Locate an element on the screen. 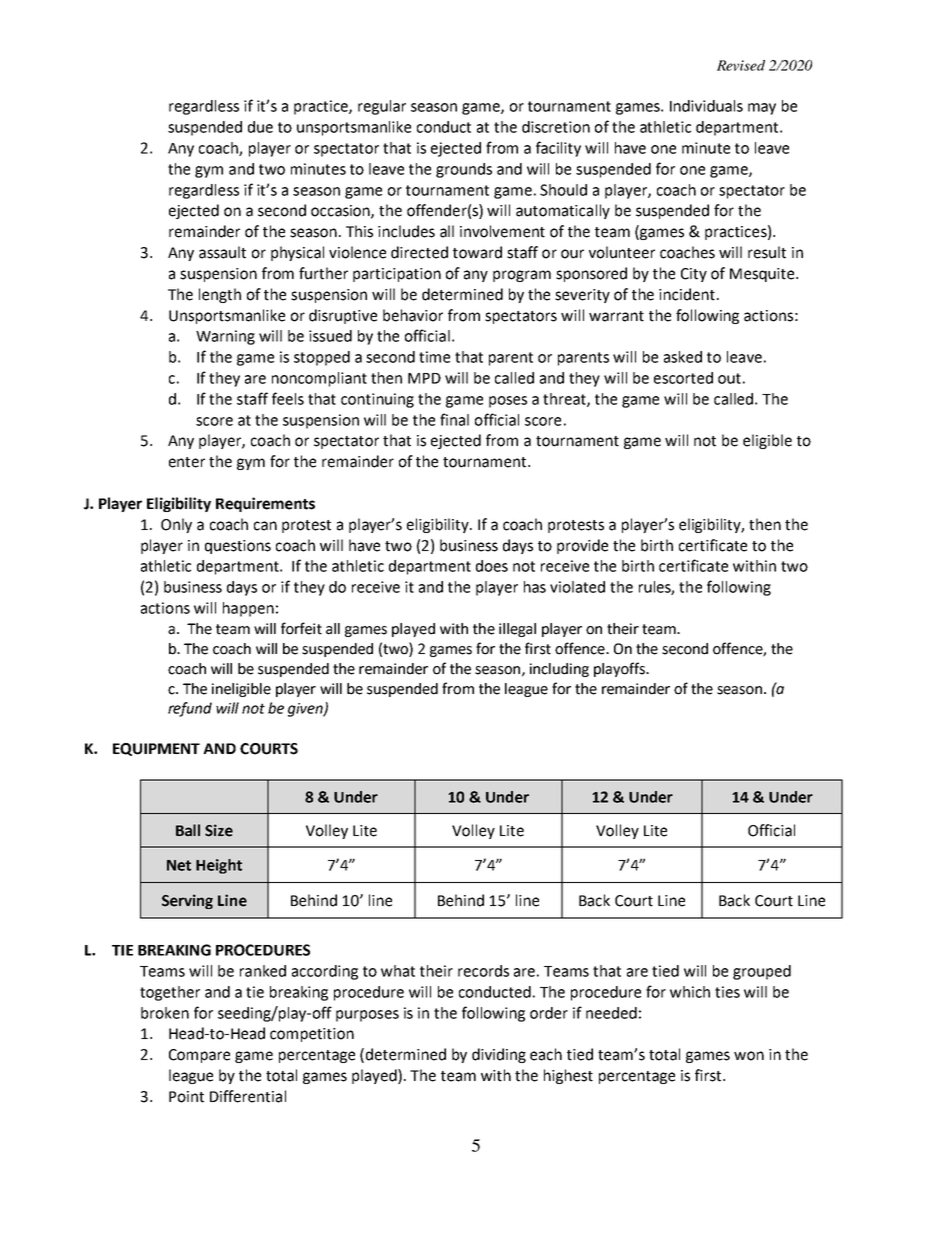 Image resolution: width=952 pixels, height=1233 pixels. won is located at coordinates (749, 1056).
